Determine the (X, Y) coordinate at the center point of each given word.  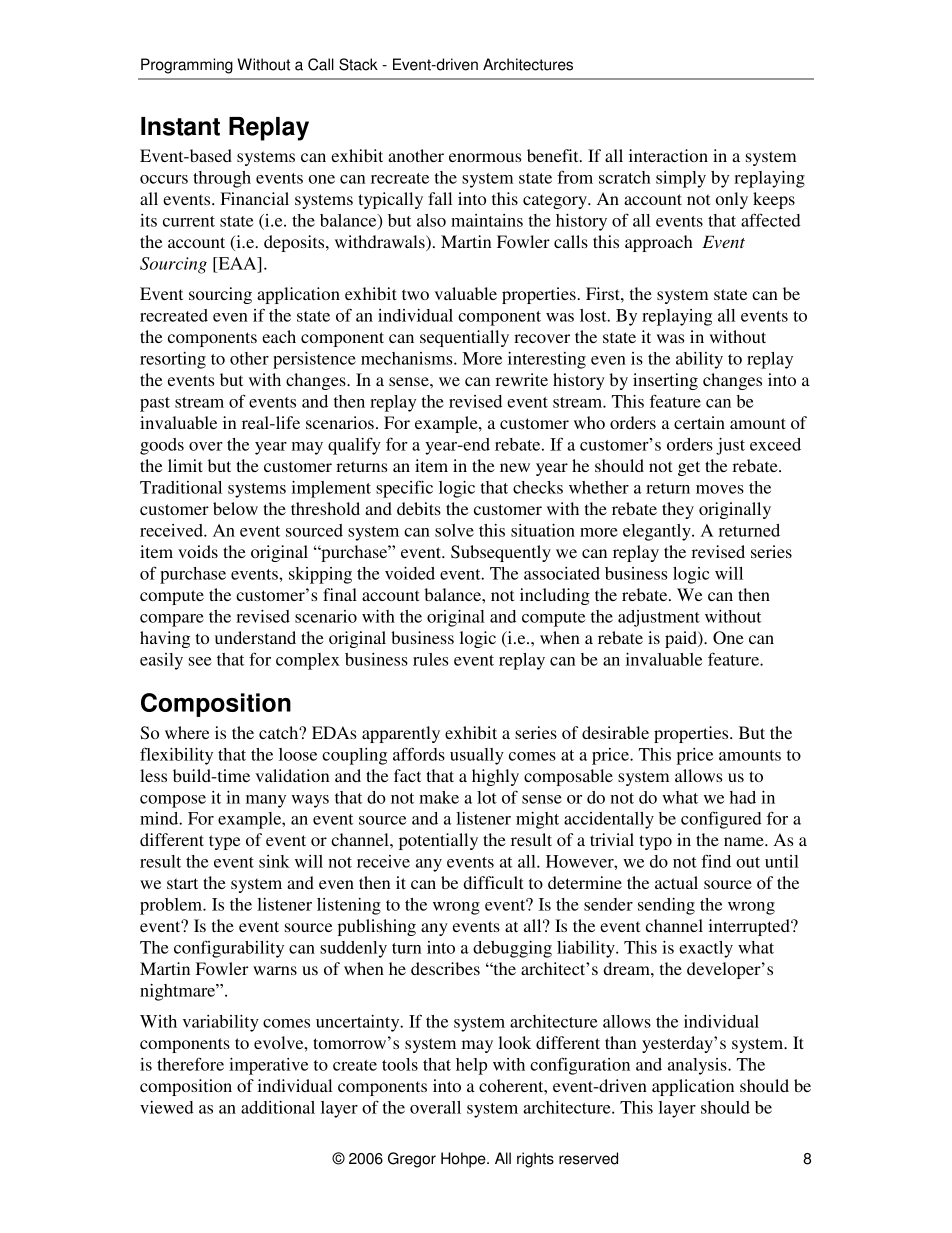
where (187, 732)
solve (454, 530)
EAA (237, 263)
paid (682, 639)
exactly (706, 949)
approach (659, 243)
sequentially (464, 338)
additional (278, 1107)
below (235, 508)
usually (477, 756)
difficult (493, 882)
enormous (485, 157)
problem (172, 906)
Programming (187, 66)
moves (720, 489)
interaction (668, 155)
